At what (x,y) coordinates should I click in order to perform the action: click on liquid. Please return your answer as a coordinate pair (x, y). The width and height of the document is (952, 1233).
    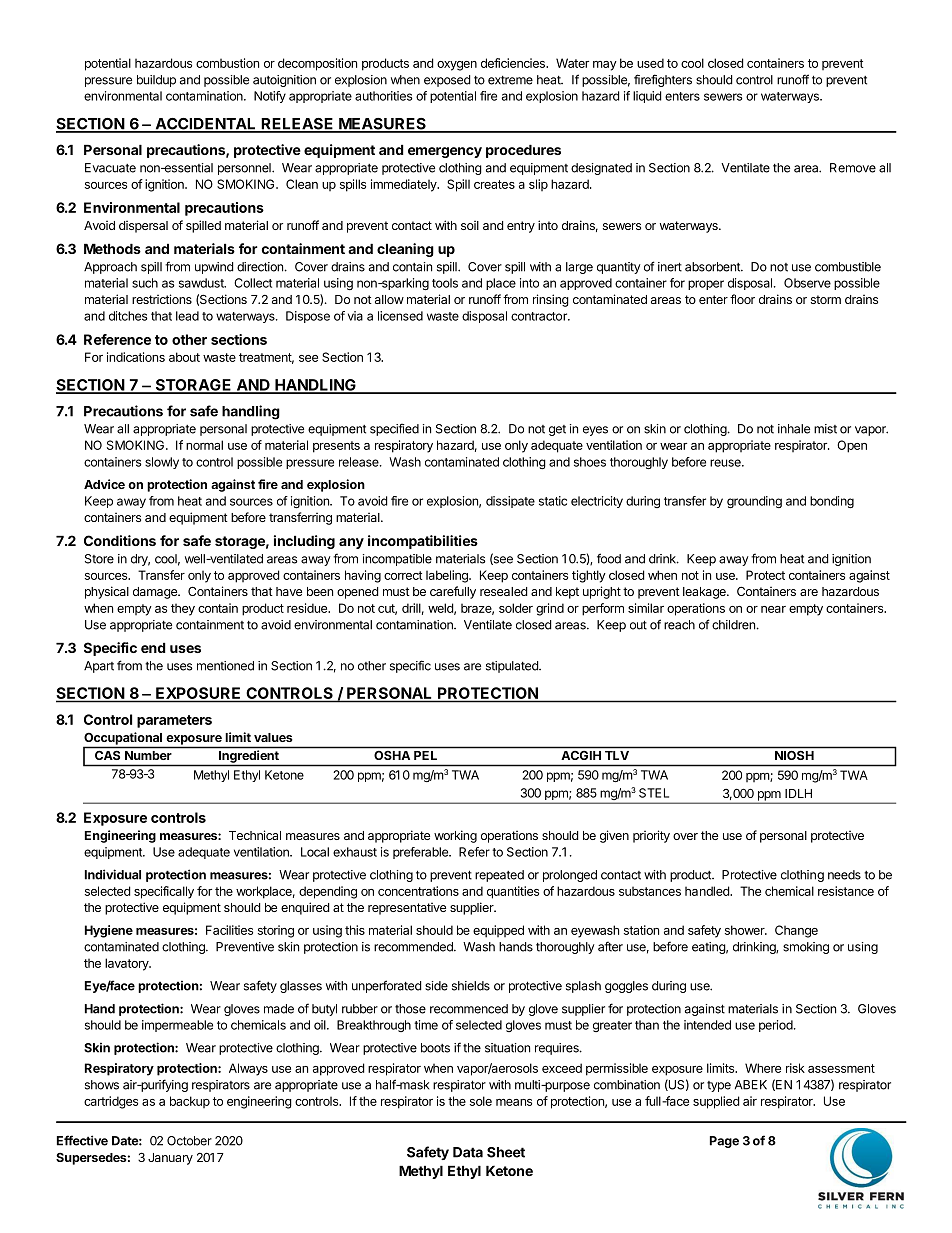
    Looking at the image, I should click on (647, 97).
